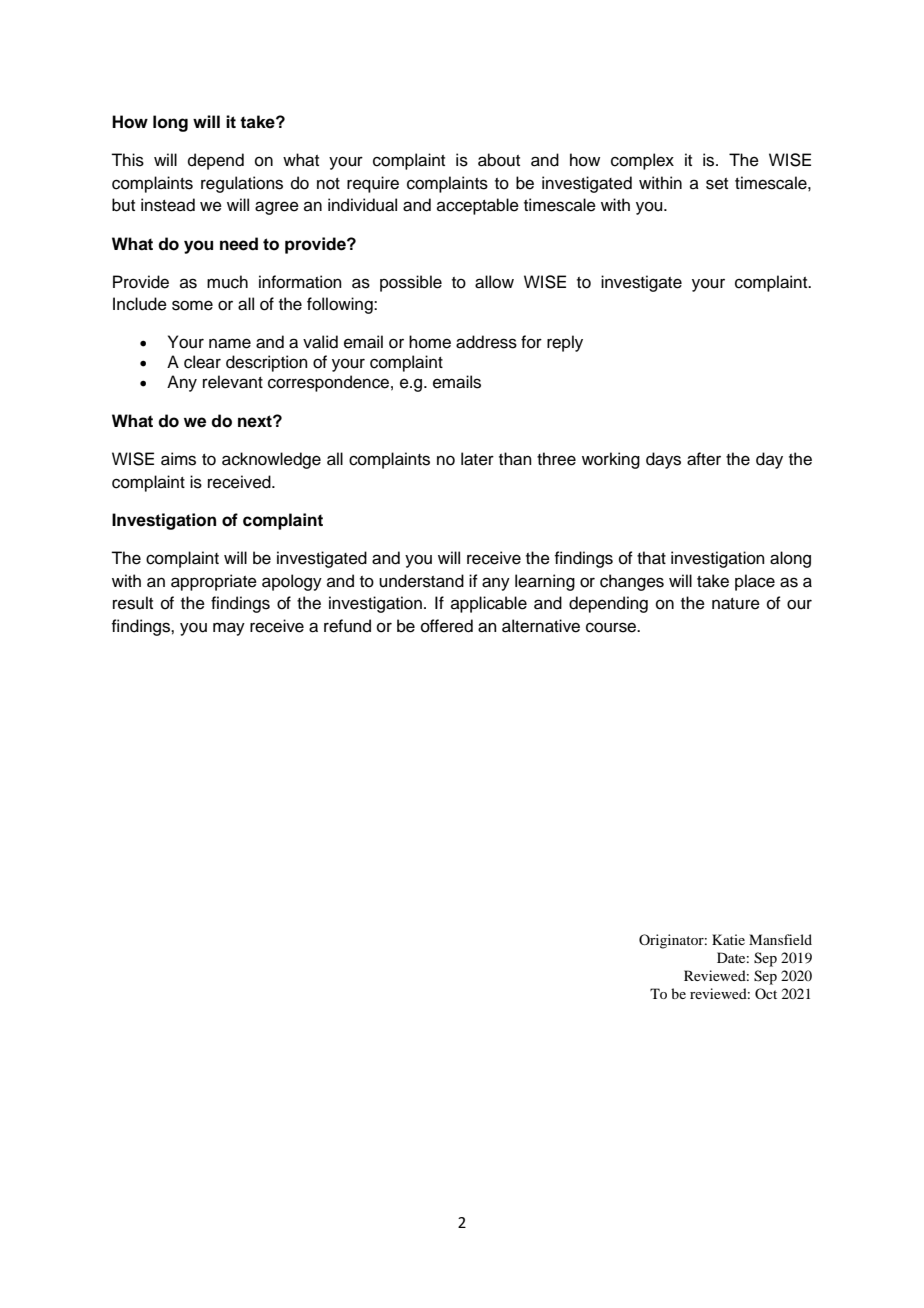  What do you see at coordinates (766, 993) in the image?
I see `Oct` at bounding box center [766, 993].
